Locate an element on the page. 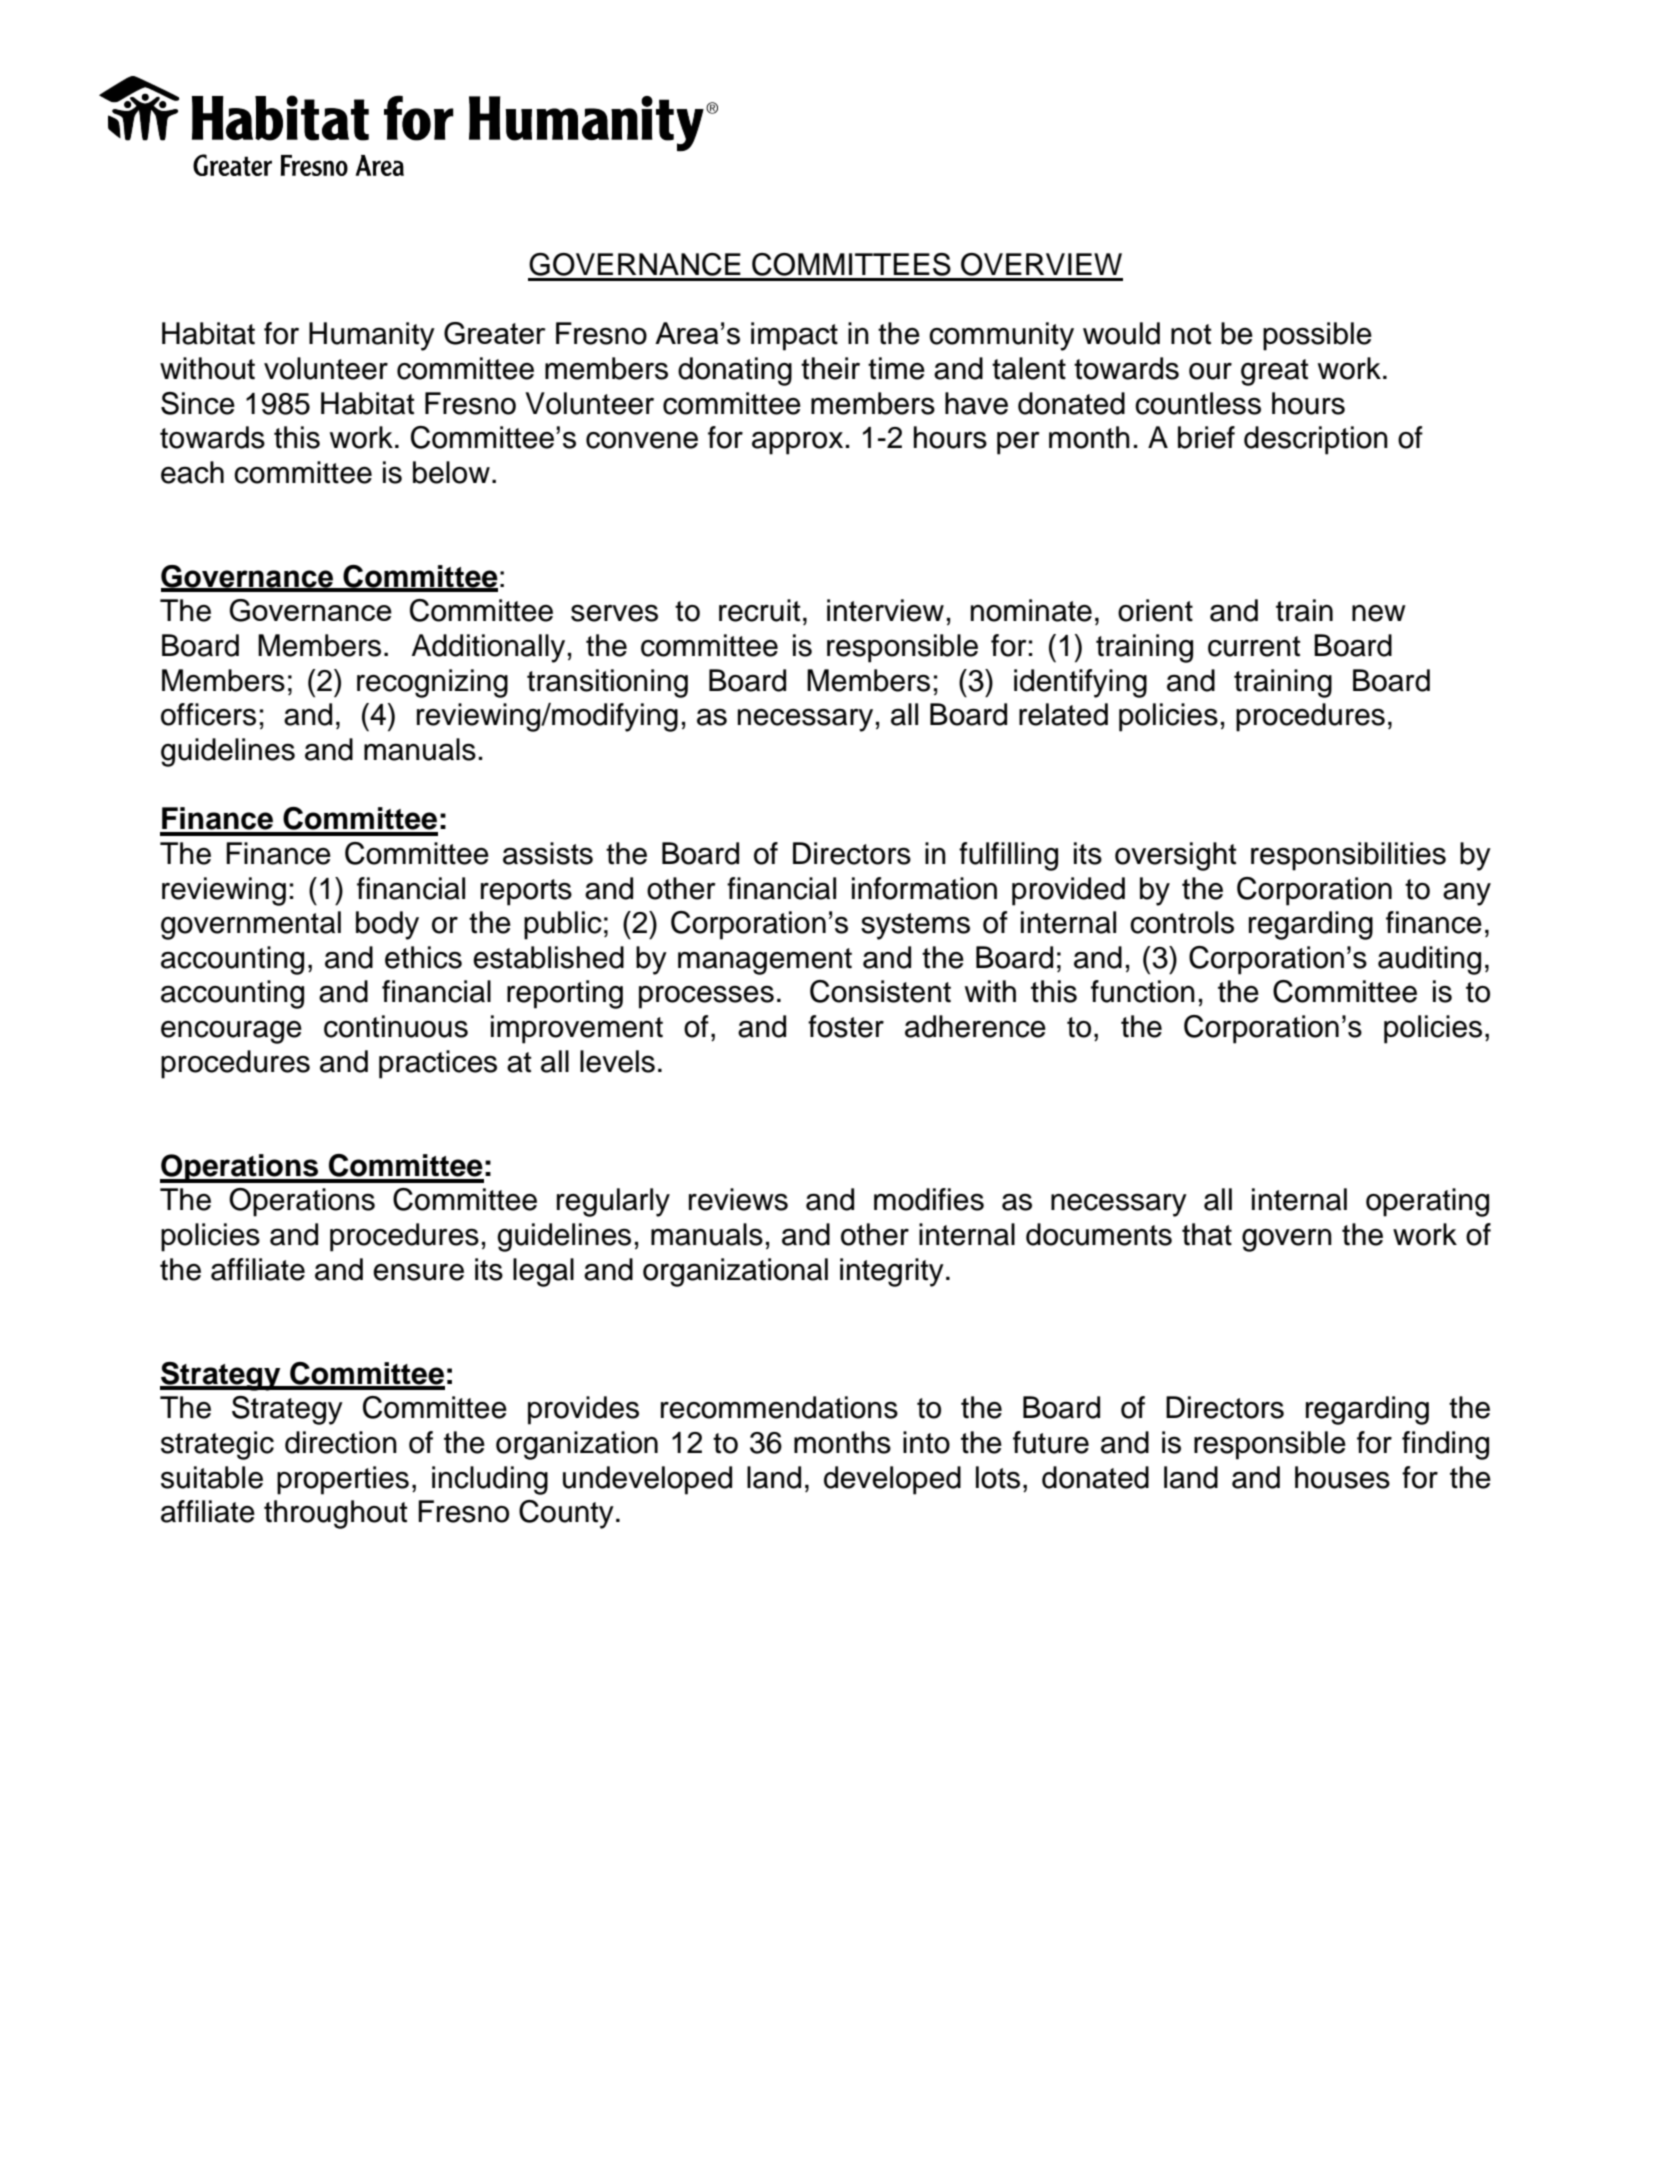 This document has width=1676, height=2169. systems is located at coordinates (915, 926).
